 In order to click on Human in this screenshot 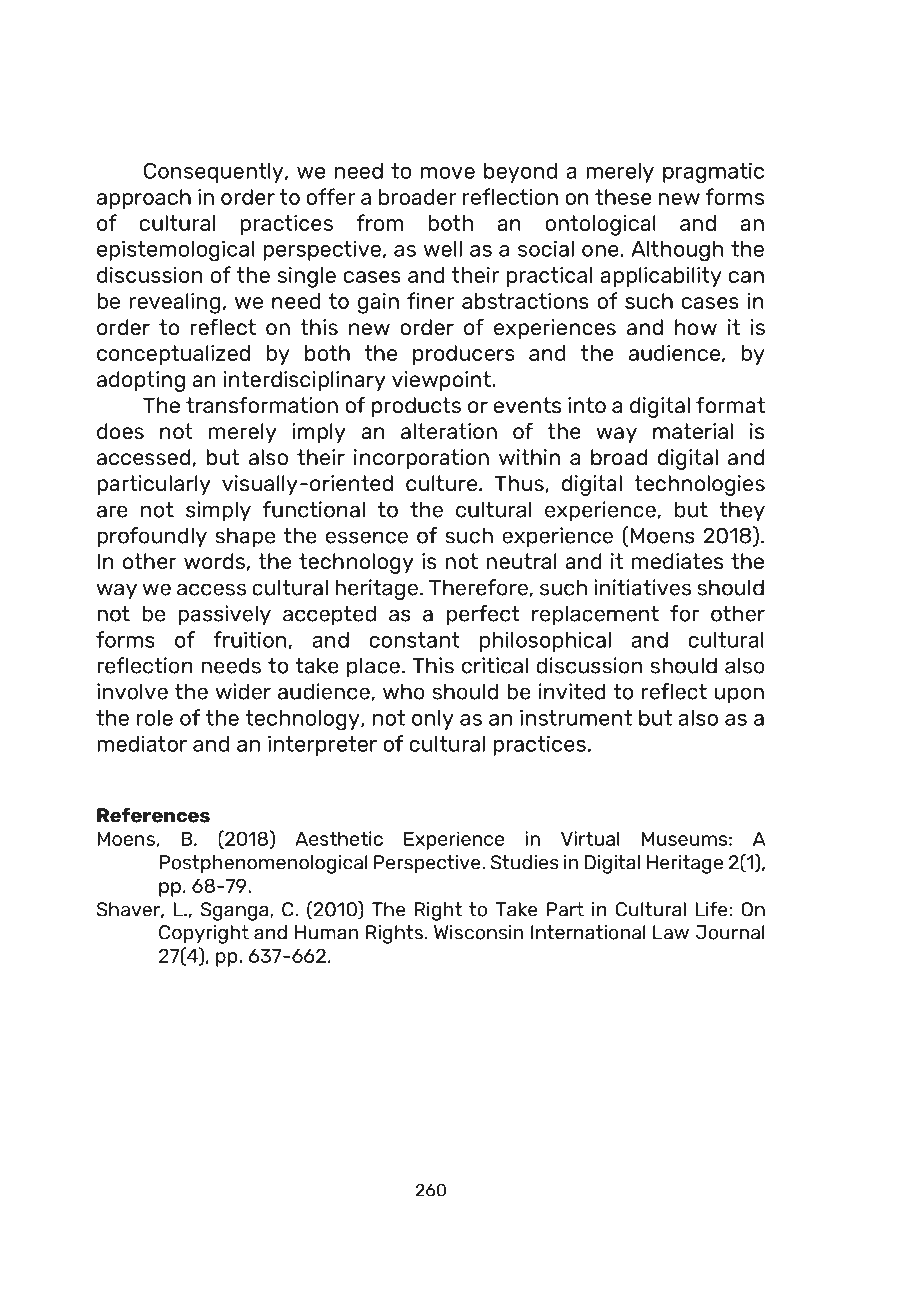, I will do `click(326, 932)`.
